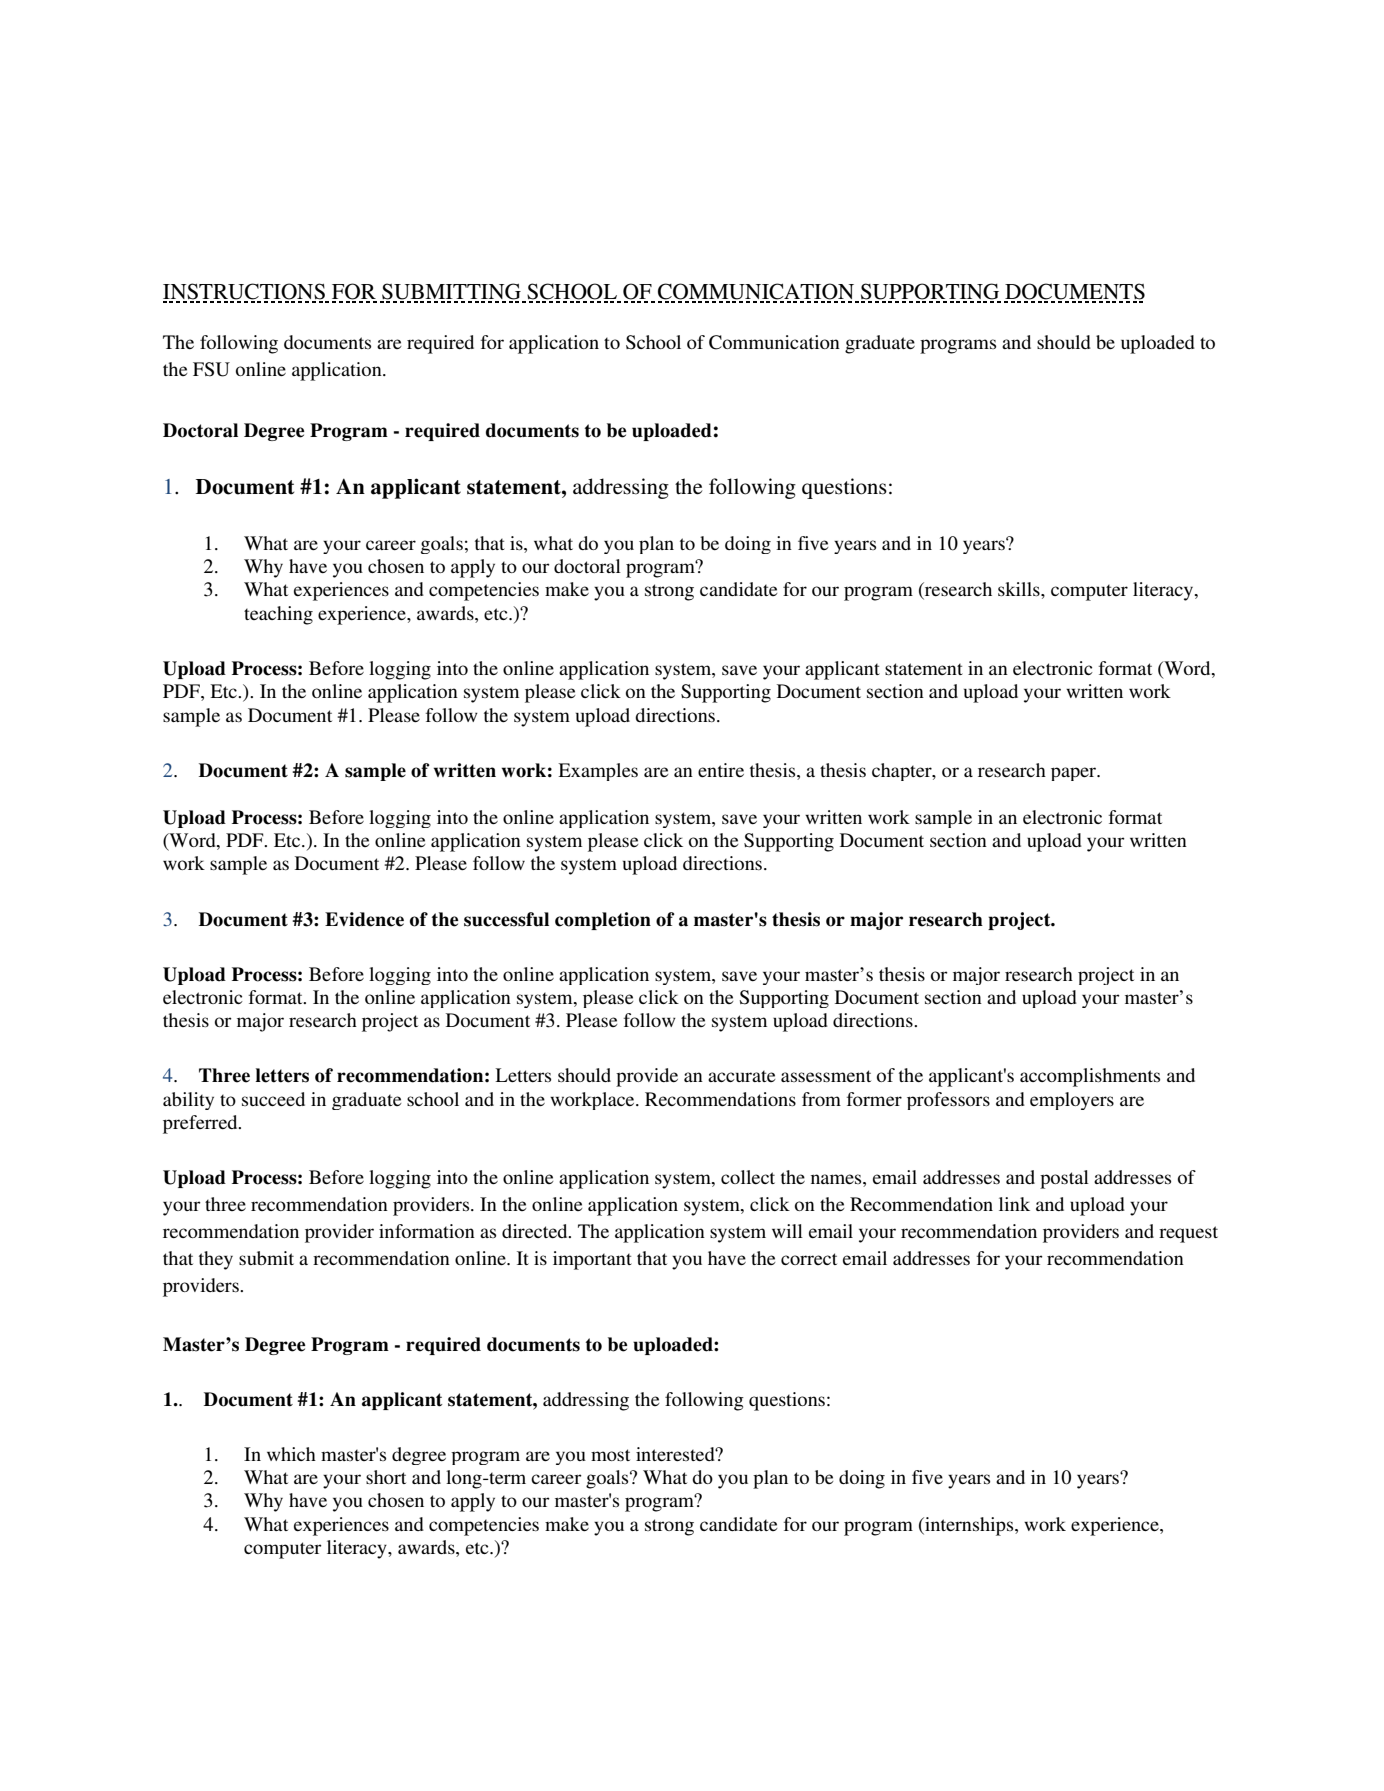  I want to click on FSU, so click(211, 369).
